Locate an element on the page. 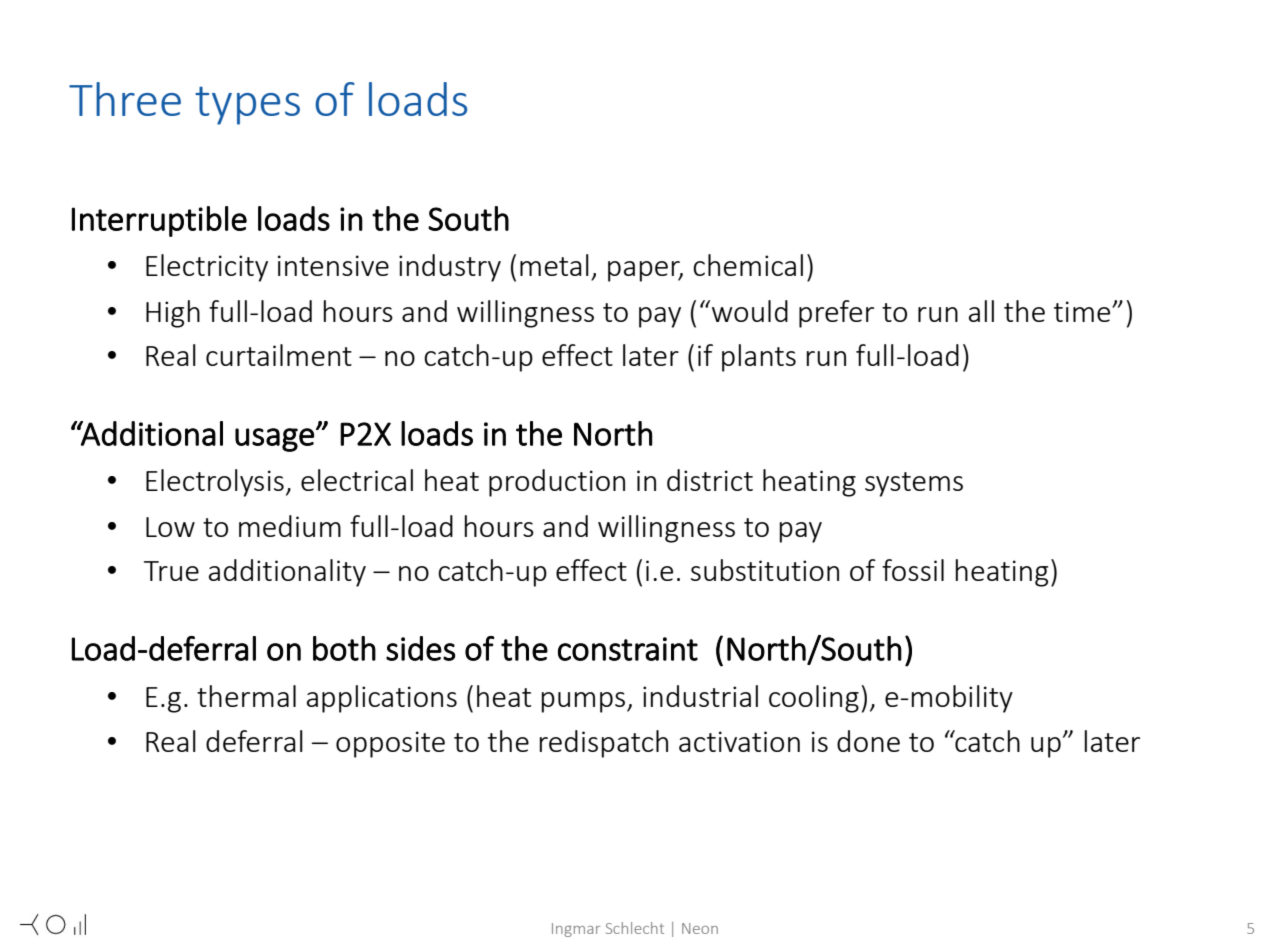  constraint is located at coordinates (628, 649).
